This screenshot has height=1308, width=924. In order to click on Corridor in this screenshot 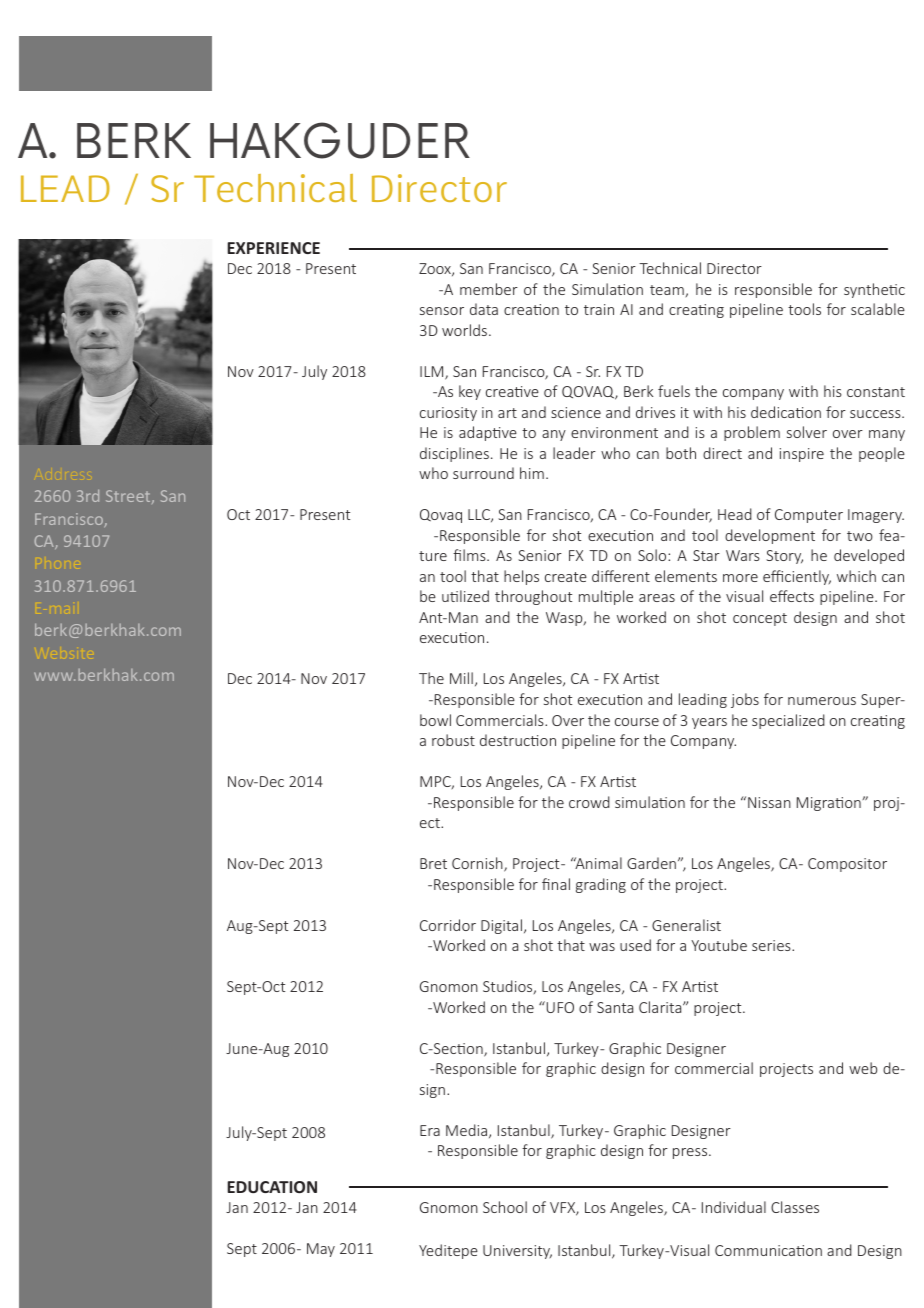, I will do `click(448, 925)`.
